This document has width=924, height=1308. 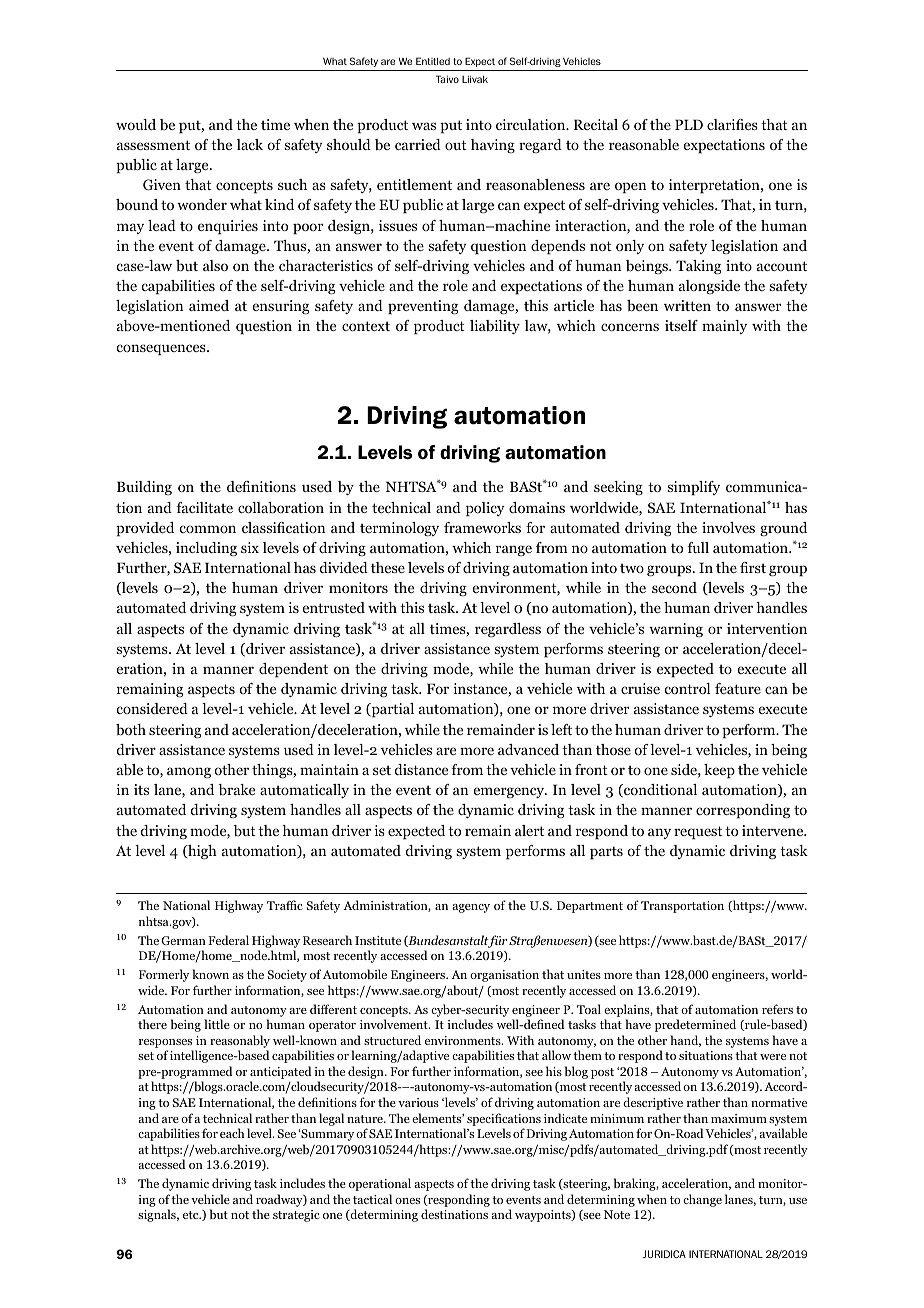 I want to click on lack, so click(x=250, y=144).
